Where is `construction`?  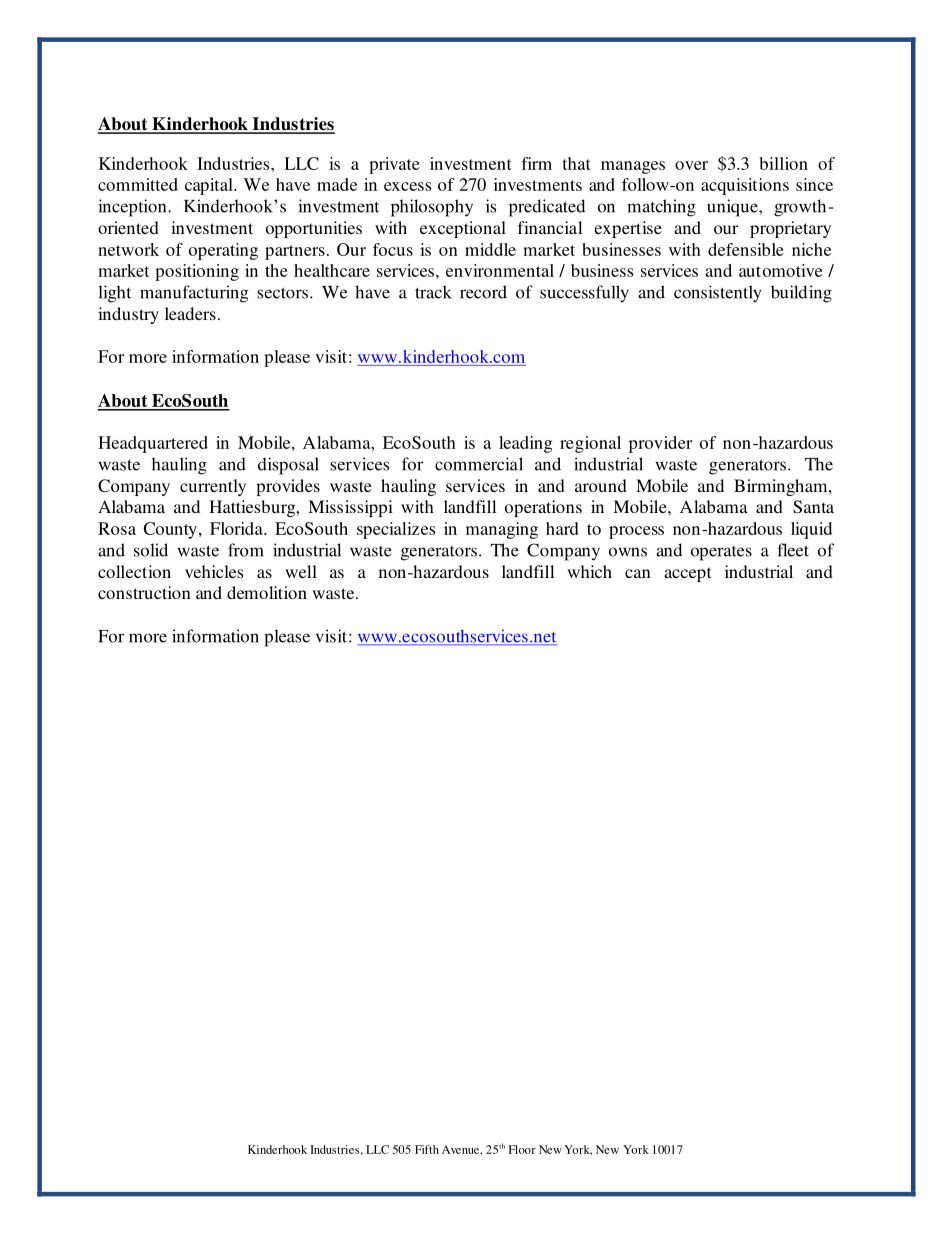 construction is located at coordinates (144, 592).
